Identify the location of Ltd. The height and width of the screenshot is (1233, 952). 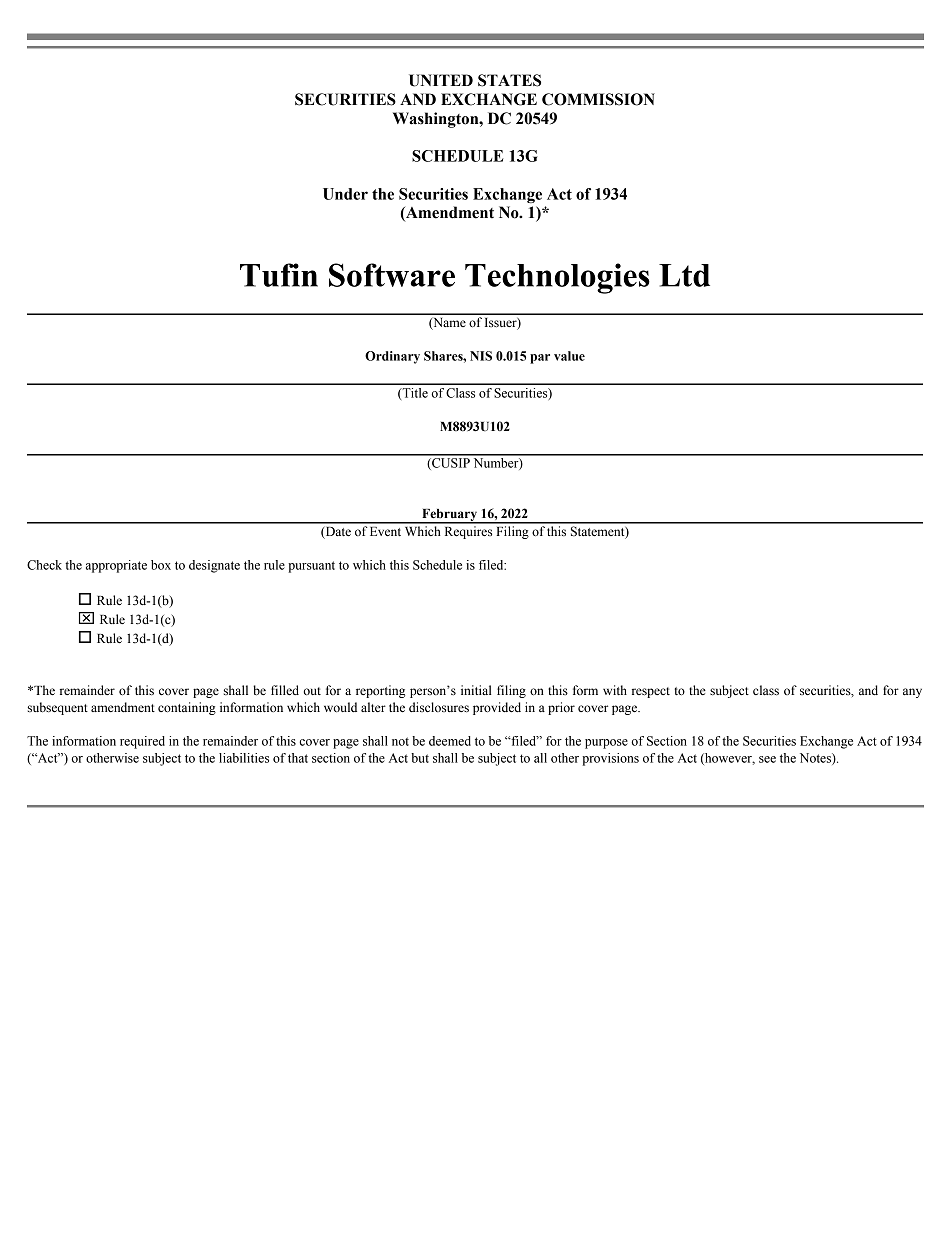
(684, 275).
